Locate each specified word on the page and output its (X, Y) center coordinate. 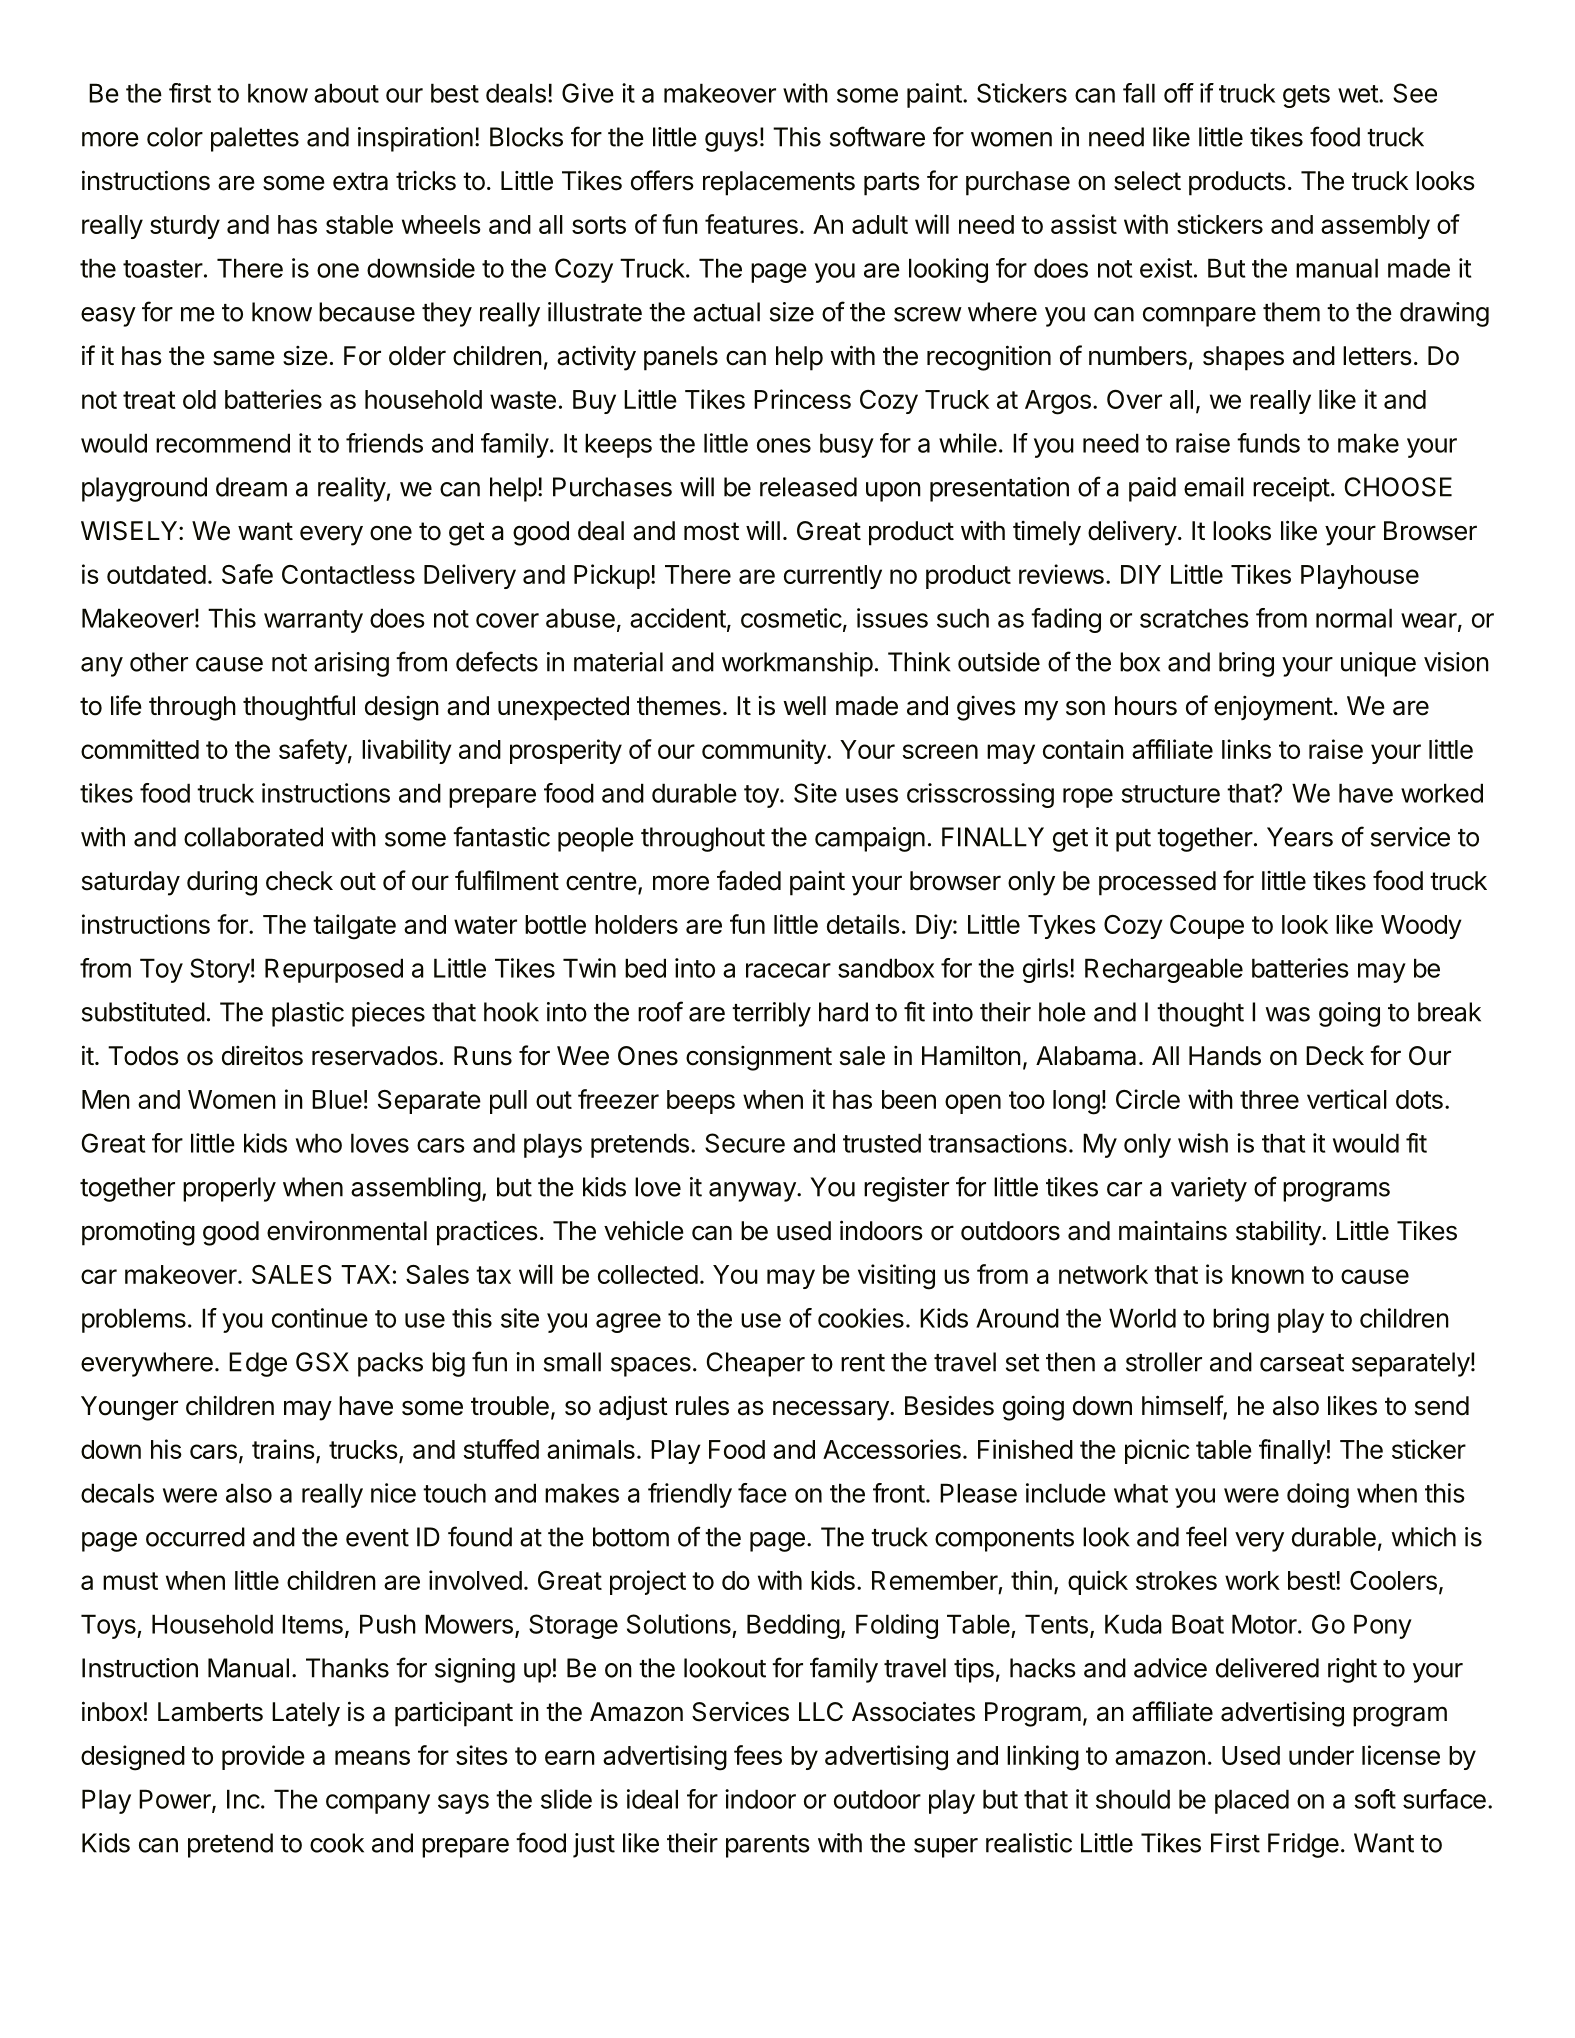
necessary (832, 1410)
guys (731, 142)
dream (251, 487)
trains (283, 1449)
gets (1306, 96)
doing (1318, 1495)
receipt (1291, 489)
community (765, 751)
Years (1300, 837)
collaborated (253, 837)
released (808, 487)
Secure (745, 1143)
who (319, 1143)
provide (263, 1757)
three (1269, 1099)
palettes (255, 139)
